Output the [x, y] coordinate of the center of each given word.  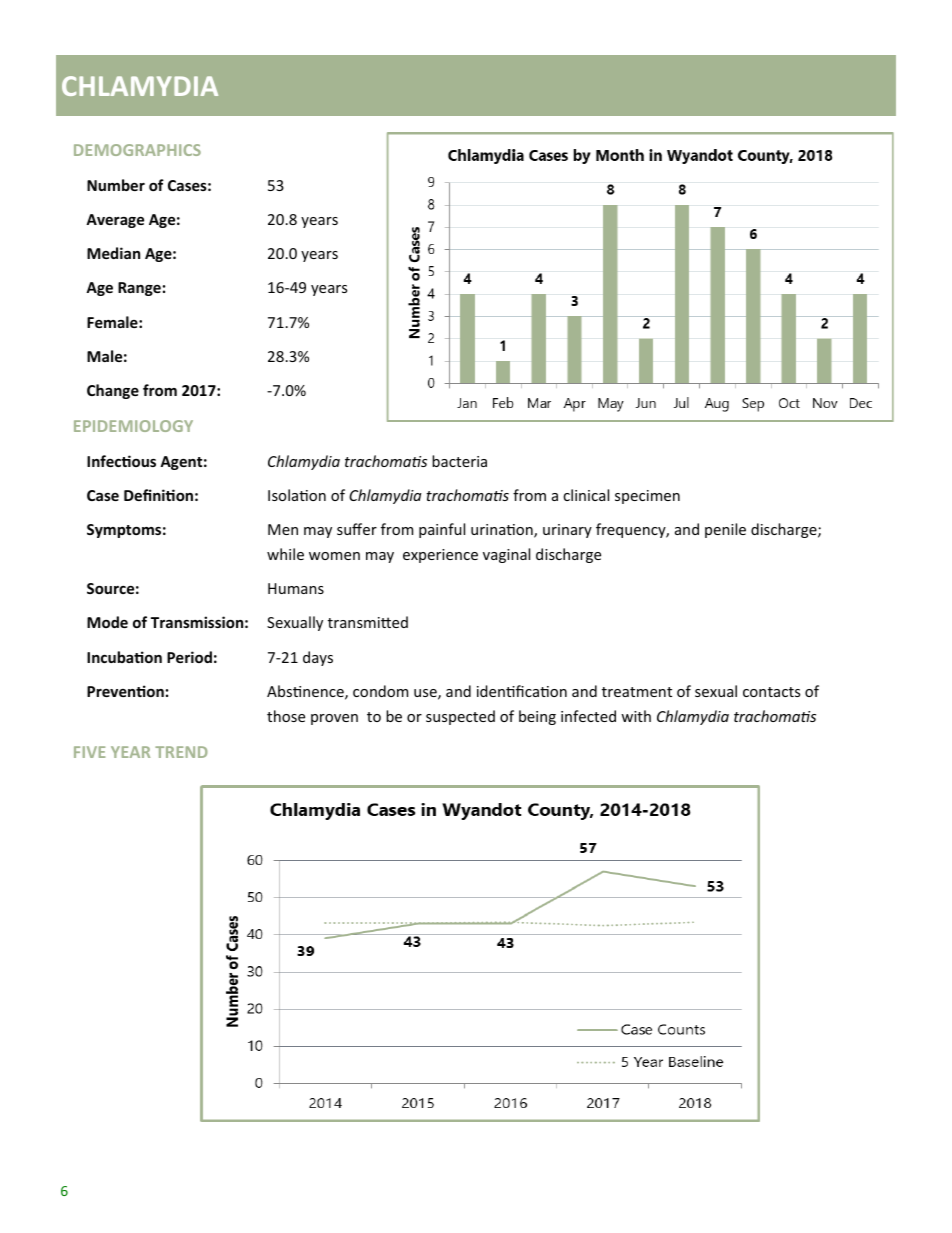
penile [725, 530]
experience [440, 556]
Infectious [121, 461]
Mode [107, 622]
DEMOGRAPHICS [137, 150]
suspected [460, 717]
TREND [181, 752]
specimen [647, 497]
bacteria [459, 461]
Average [115, 221]
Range [139, 289]
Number [116, 185]
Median [113, 253]
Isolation [297, 495]
